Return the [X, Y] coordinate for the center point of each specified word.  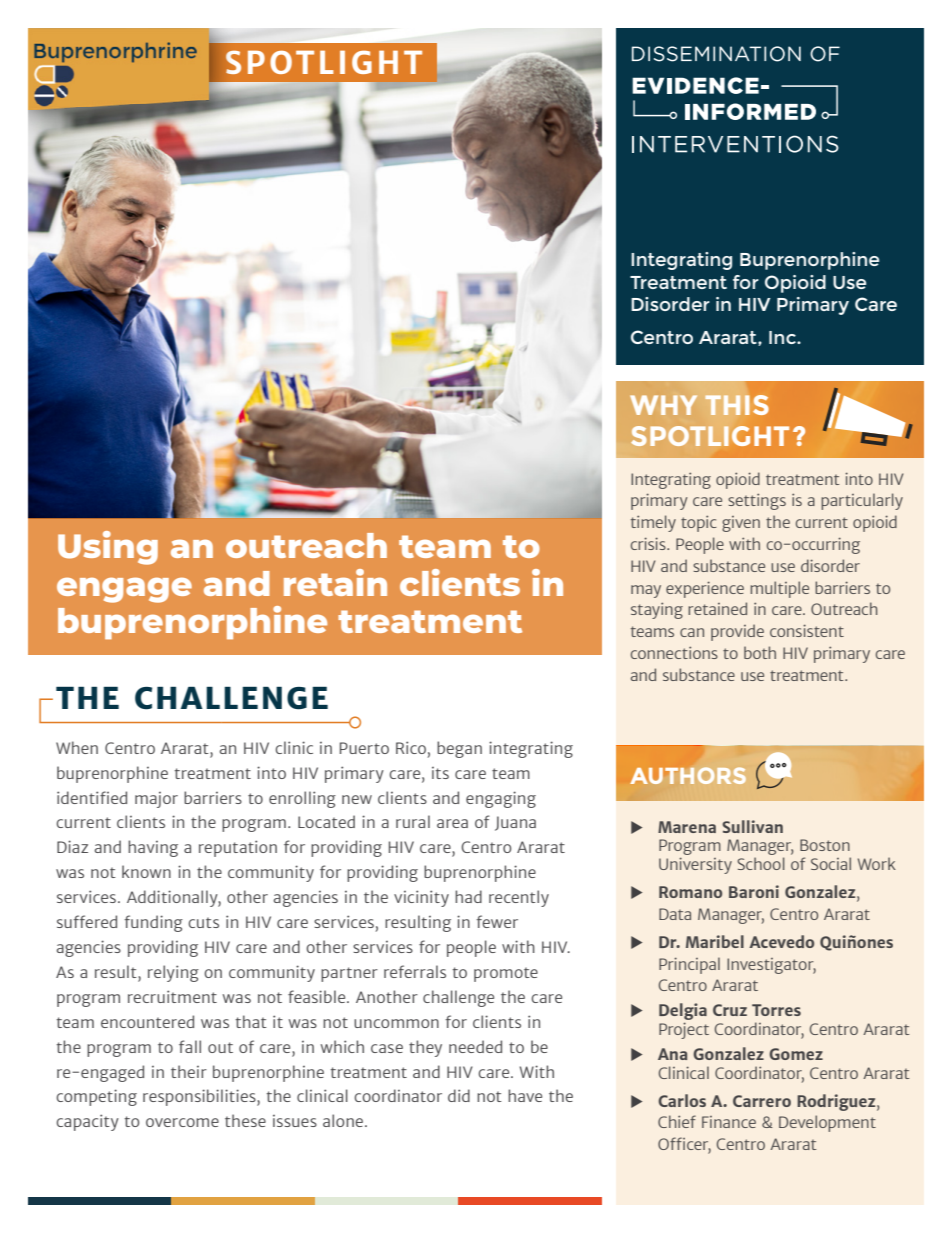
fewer [497, 921]
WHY [663, 405]
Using [108, 548]
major [156, 800]
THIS [737, 405]
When [77, 747]
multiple [779, 589]
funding [153, 923]
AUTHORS [688, 775]
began [459, 749]
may [646, 591]
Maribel [715, 941]
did [459, 1095]
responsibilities [200, 1097]
